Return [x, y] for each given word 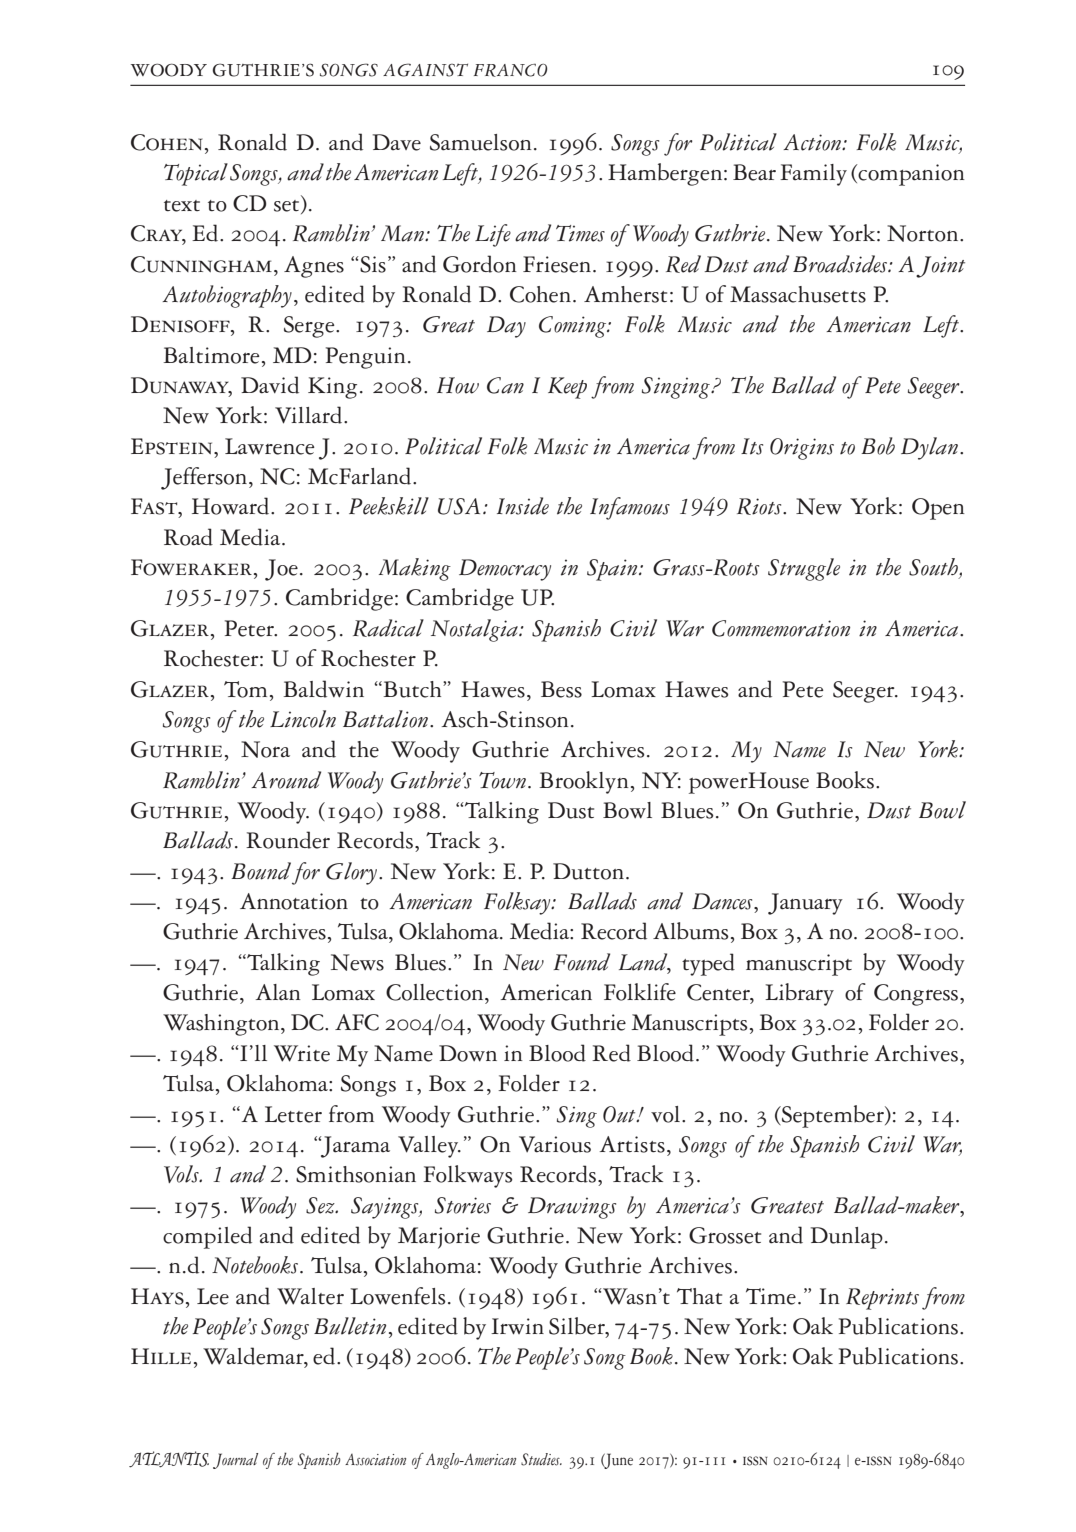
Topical [196, 174]
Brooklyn [584, 782]
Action [813, 142]
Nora [265, 749]
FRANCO [510, 70]
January [805, 904]
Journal [235, 1461]
